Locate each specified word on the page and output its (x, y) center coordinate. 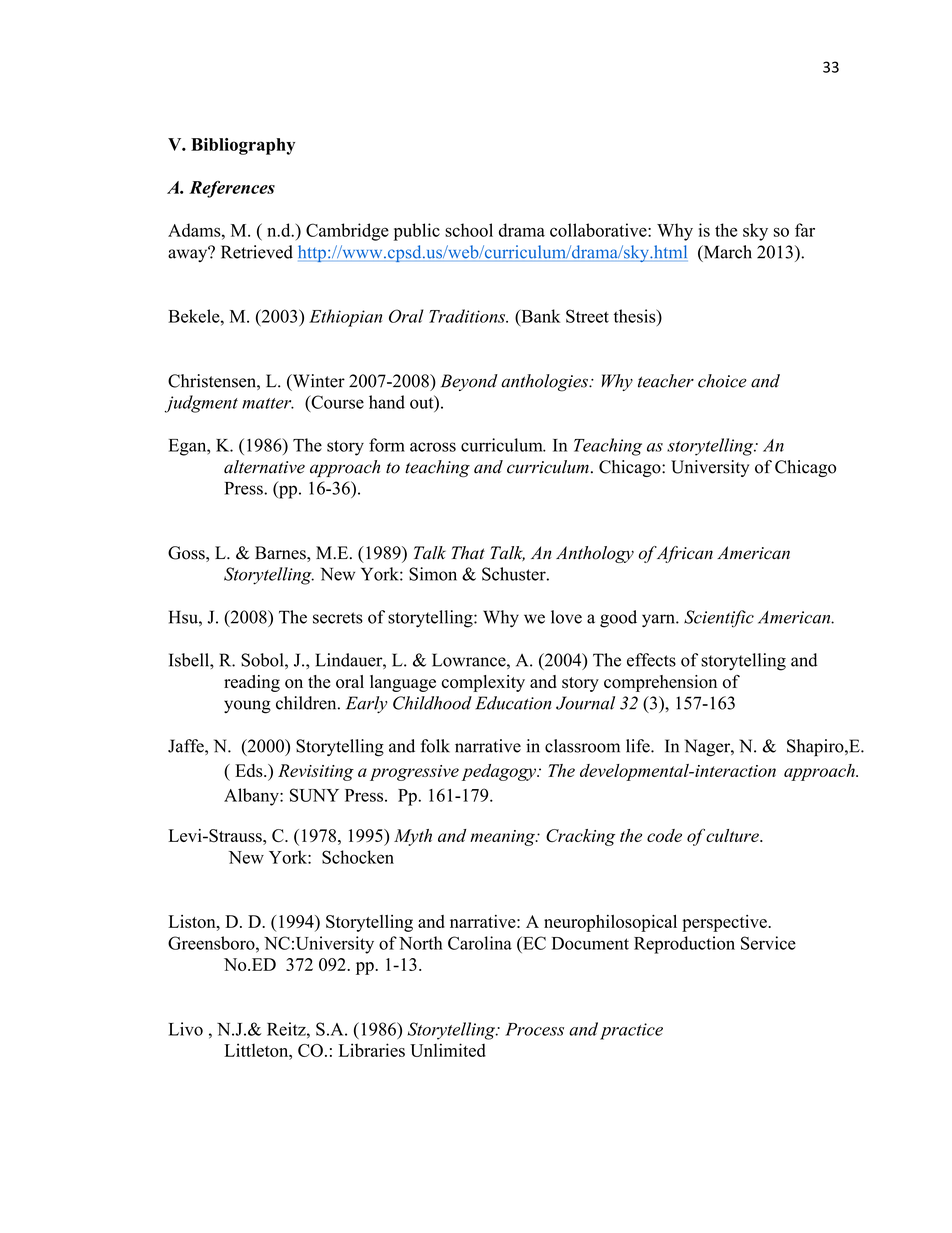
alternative (264, 467)
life (639, 746)
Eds (250, 770)
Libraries (372, 1050)
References (232, 189)
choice (722, 381)
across (433, 447)
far (805, 230)
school (469, 230)
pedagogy (500, 772)
